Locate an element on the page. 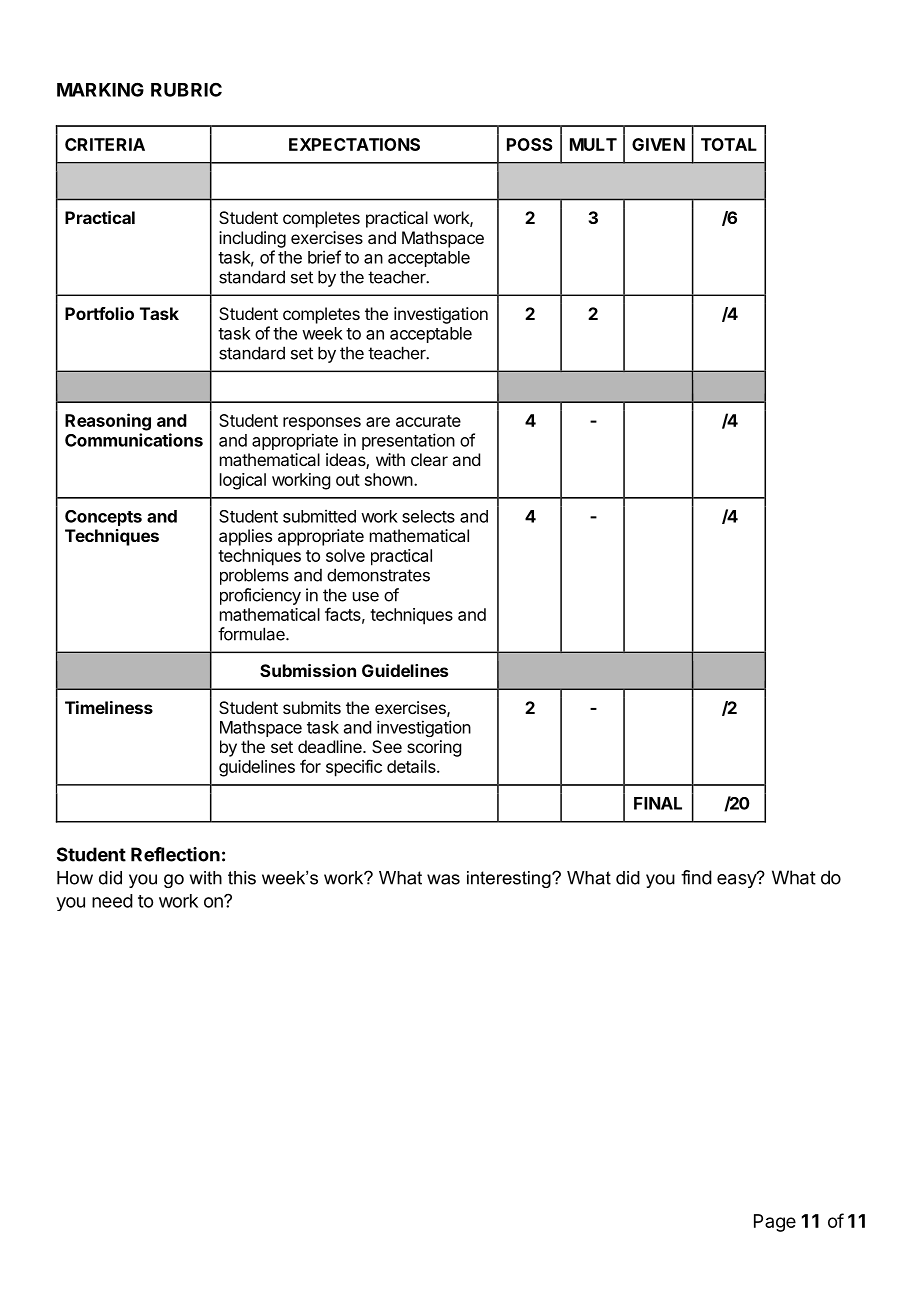  EXPECTATIONS is located at coordinates (354, 144).
